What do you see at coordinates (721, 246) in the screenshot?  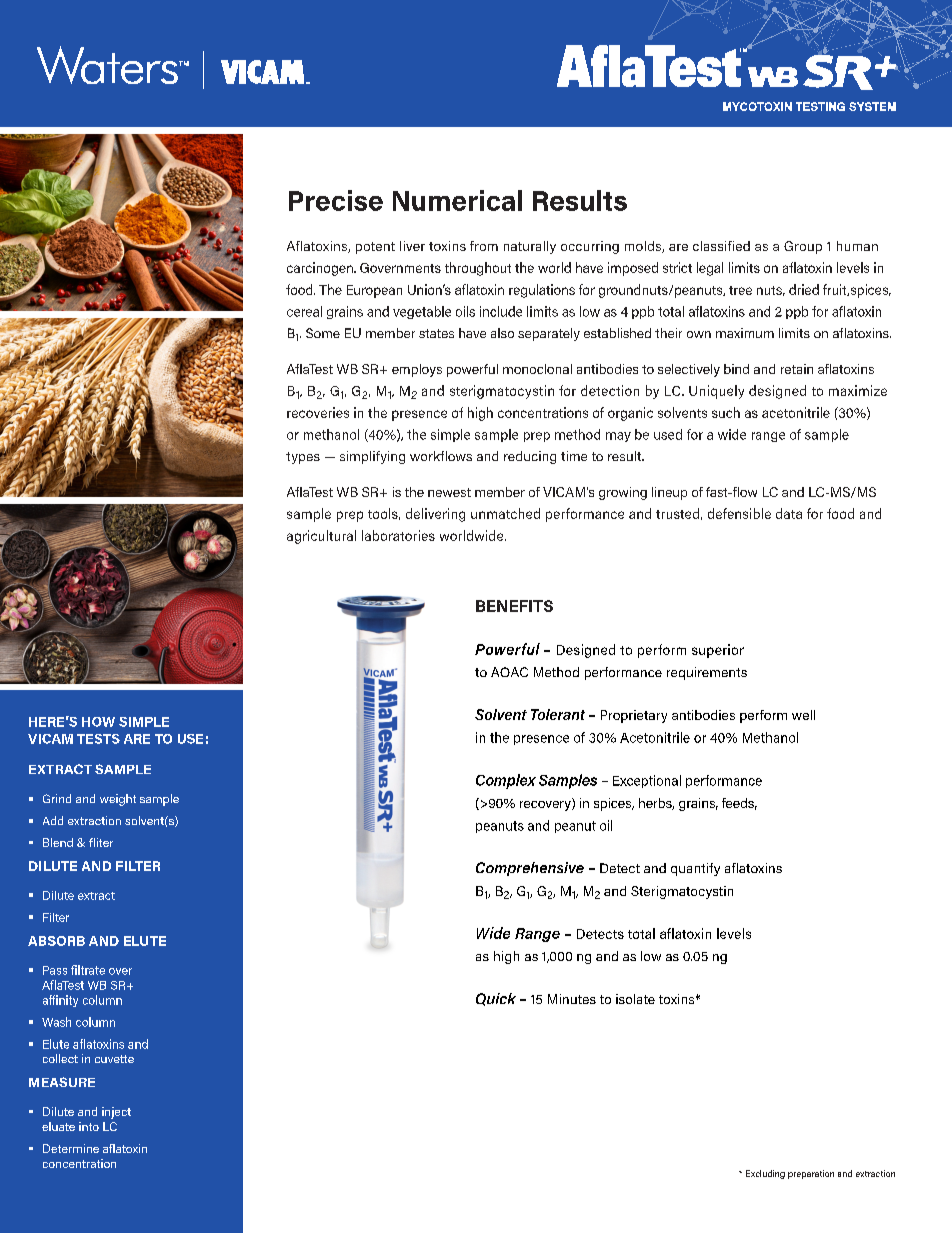 I see `classified` at bounding box center [721, 246].
